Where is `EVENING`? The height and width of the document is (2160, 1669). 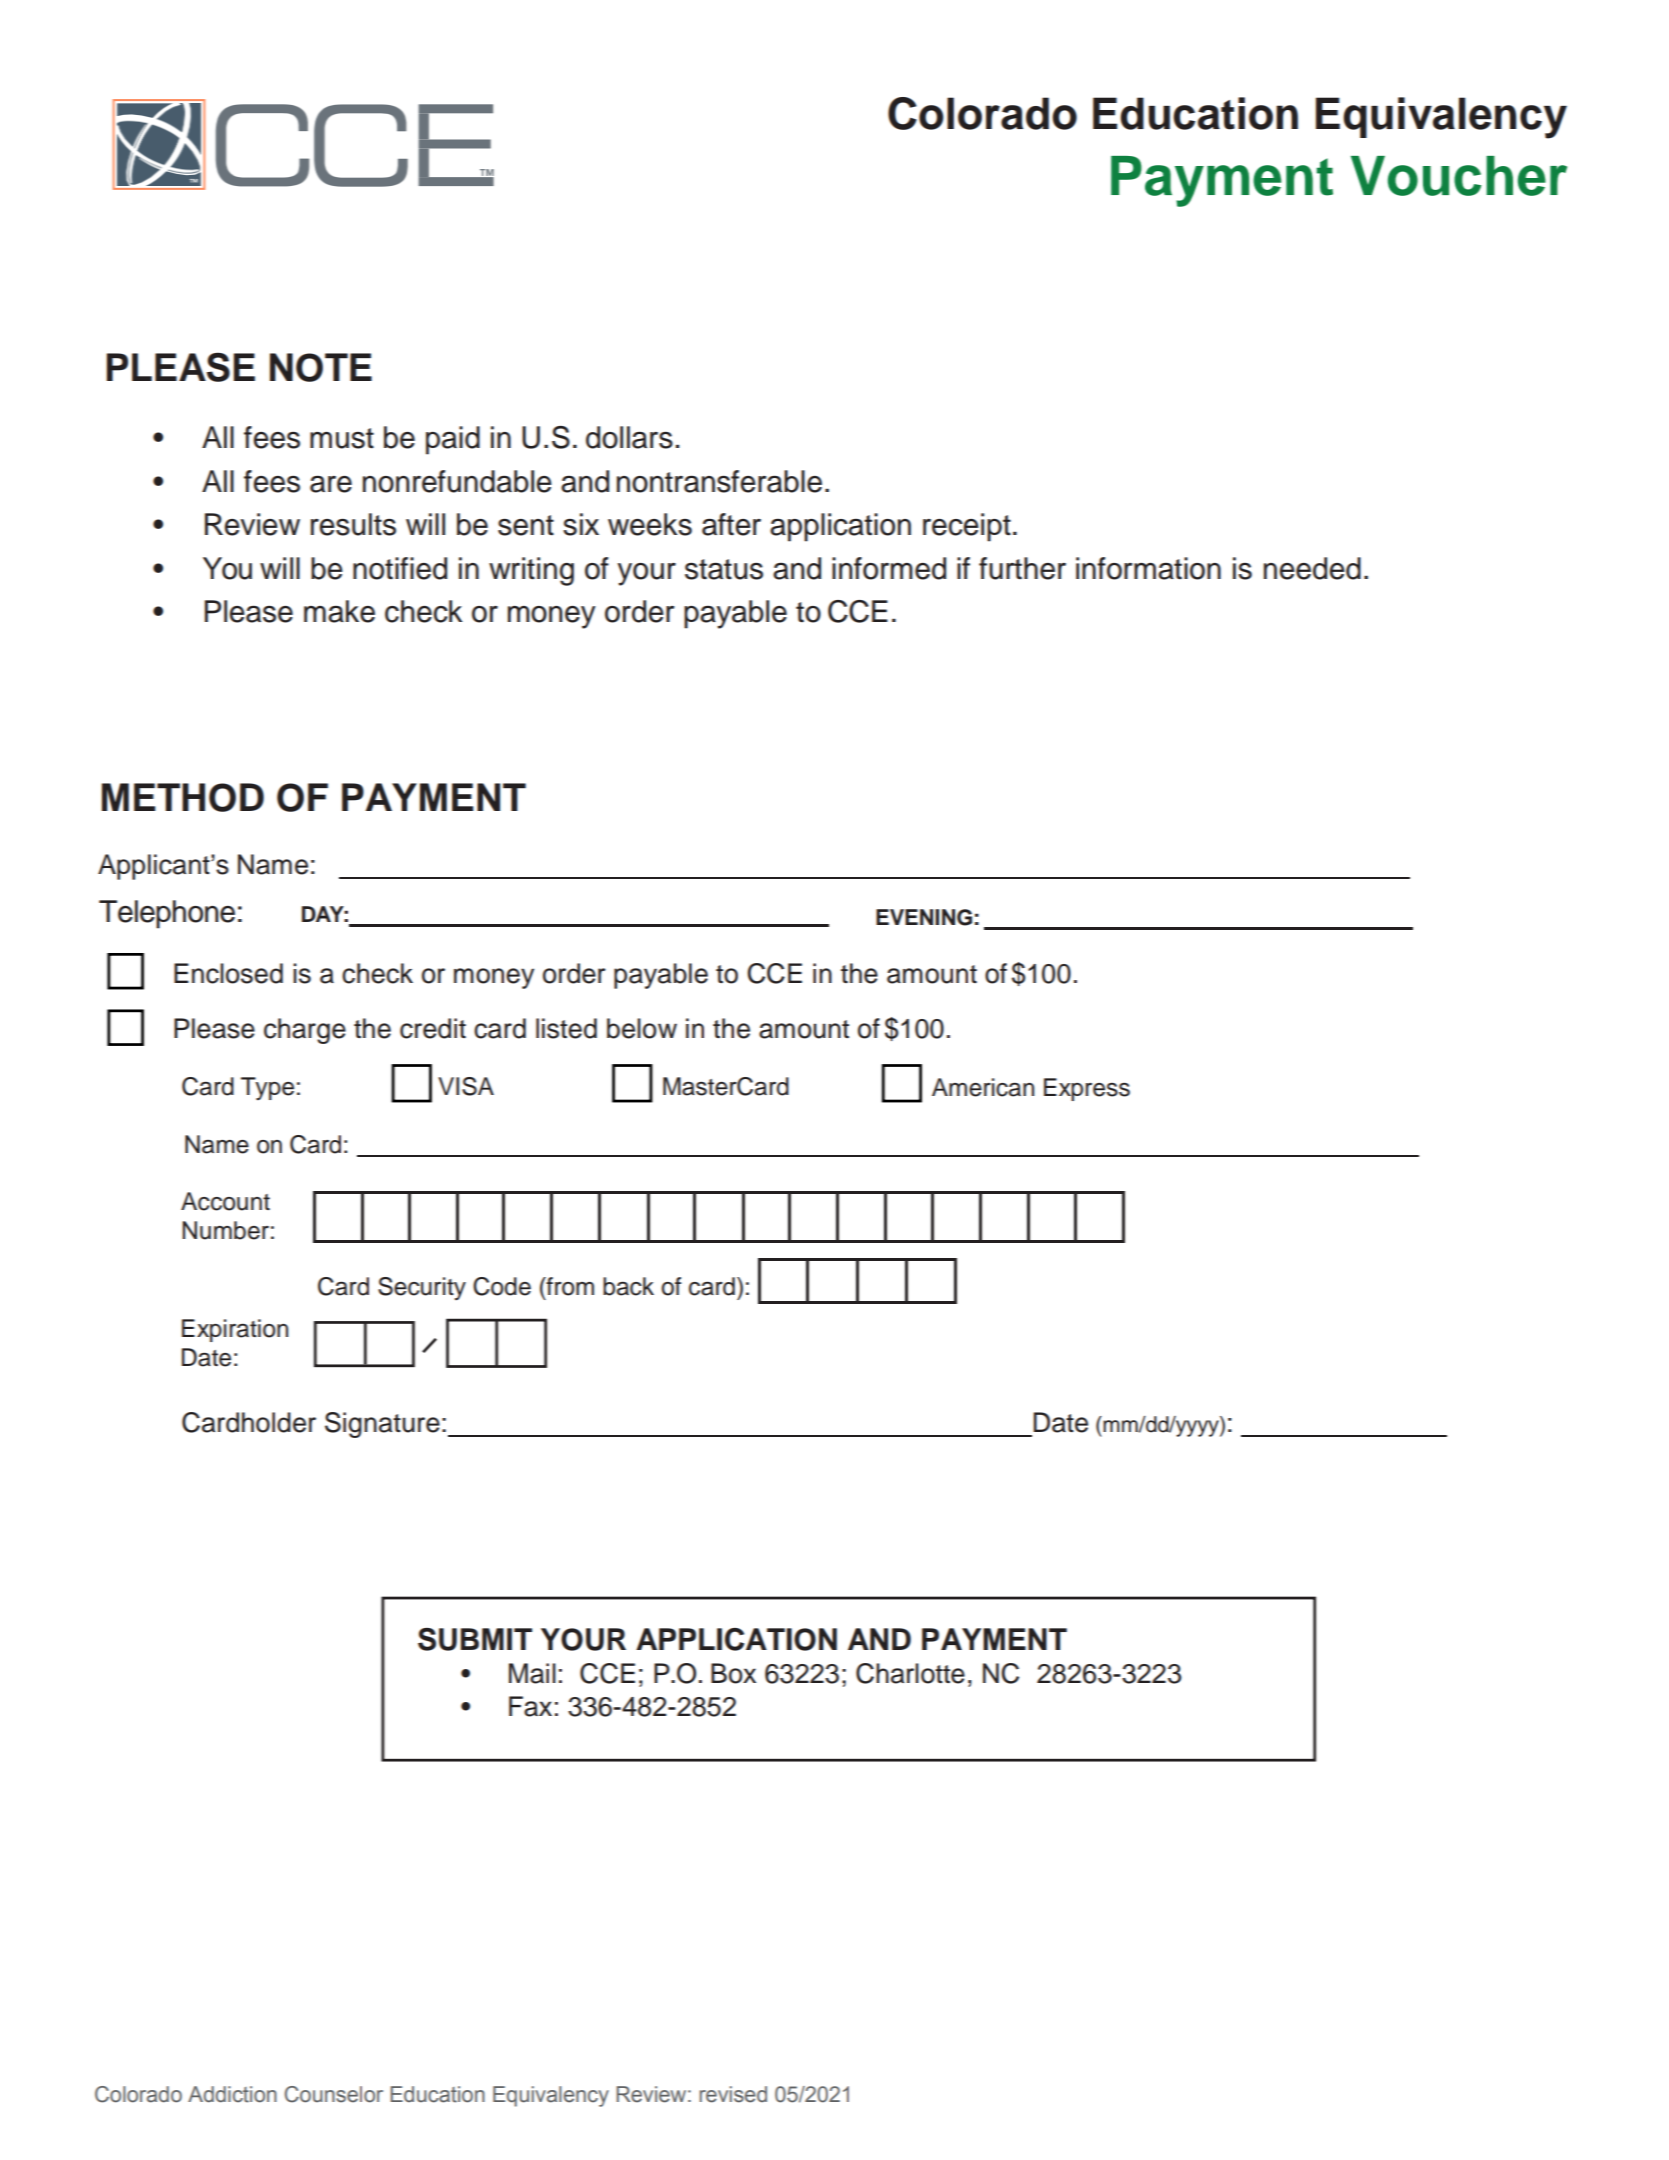 EVENING is located at coordinates (924, 917).
